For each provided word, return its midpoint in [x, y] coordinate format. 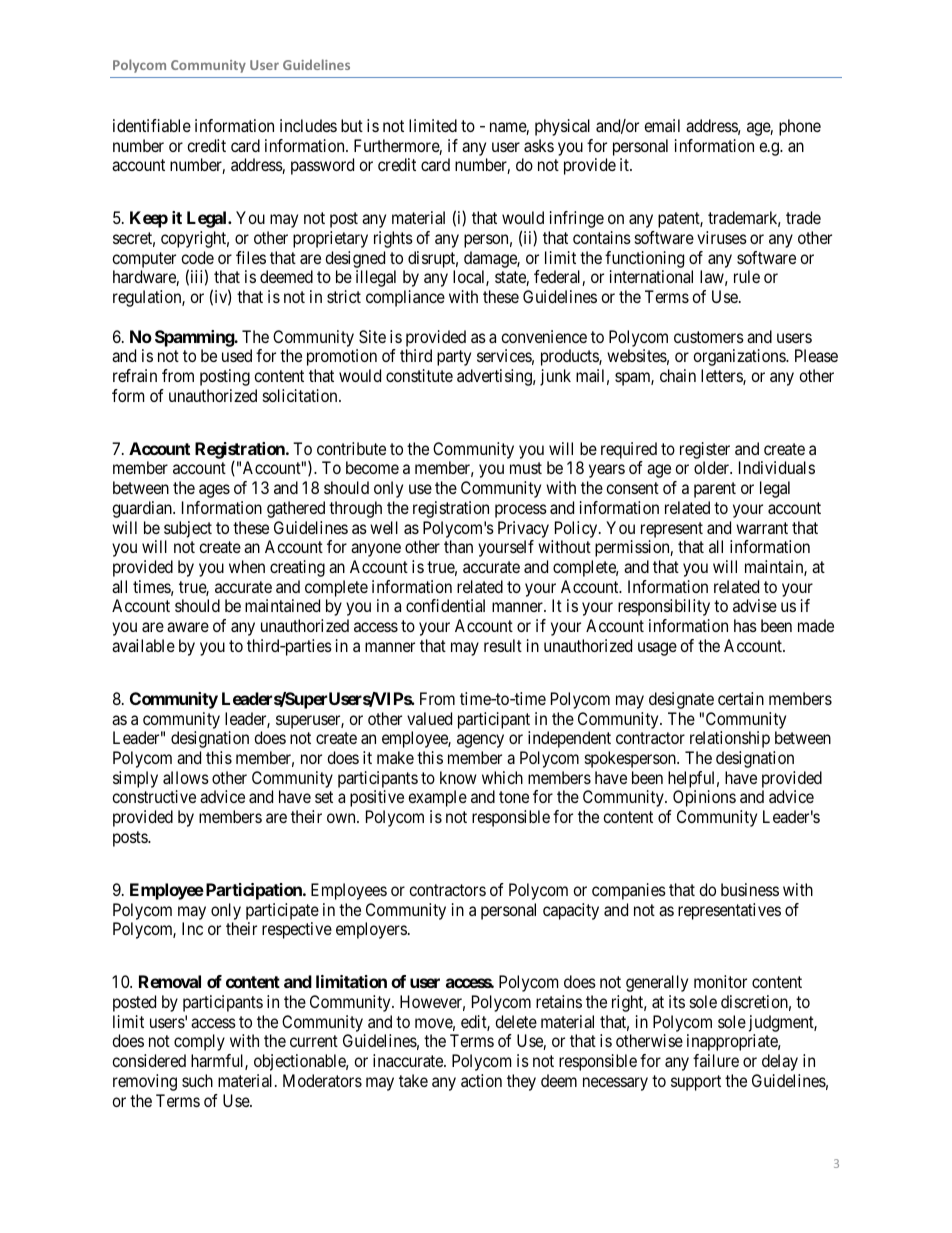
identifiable [152, 125]
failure [716, 1060]
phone [800, 127]
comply [199, 1042]
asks [539, 145]
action [481, 1080]
